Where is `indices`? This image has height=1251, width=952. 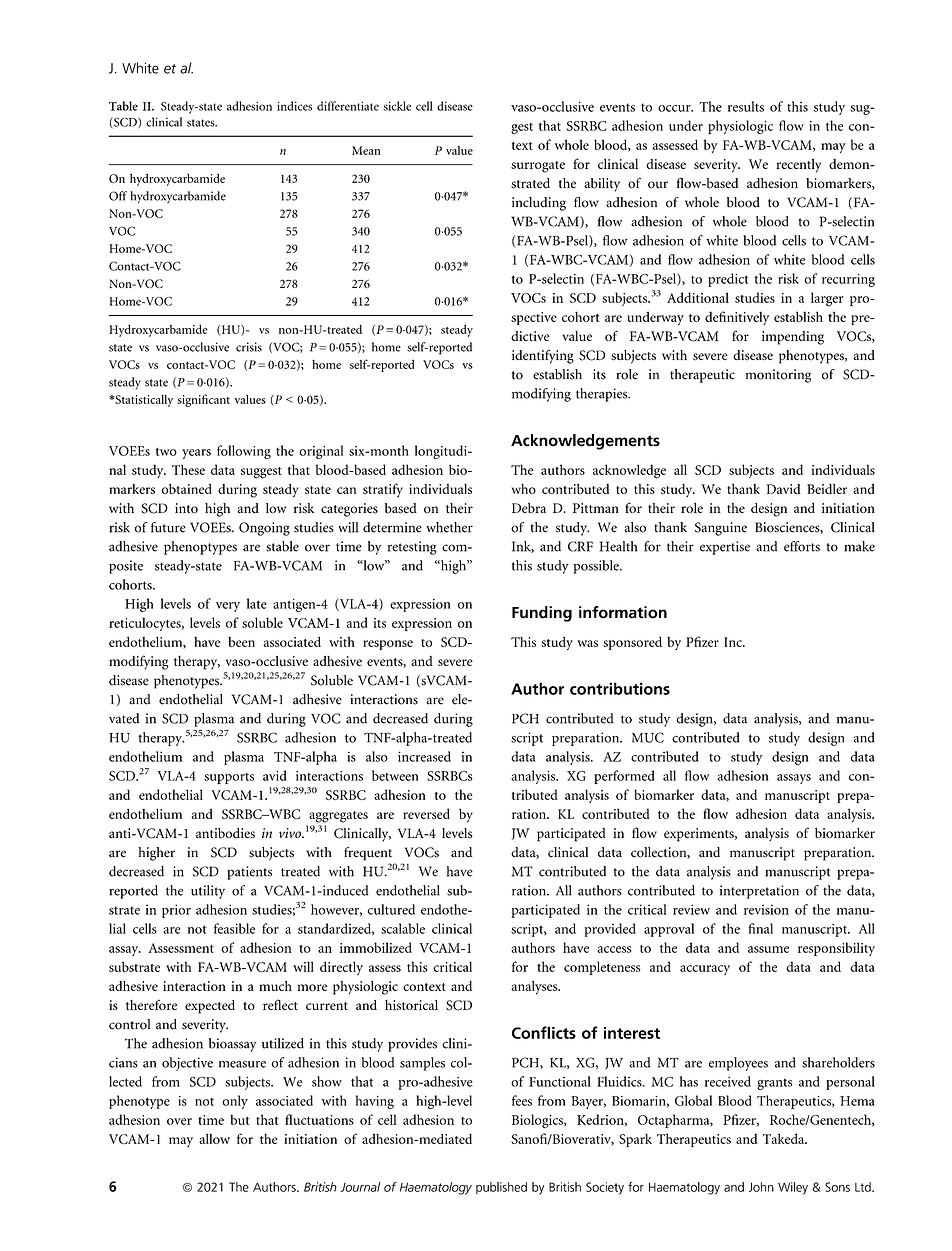
indices is located at coordinates (294, 106).
